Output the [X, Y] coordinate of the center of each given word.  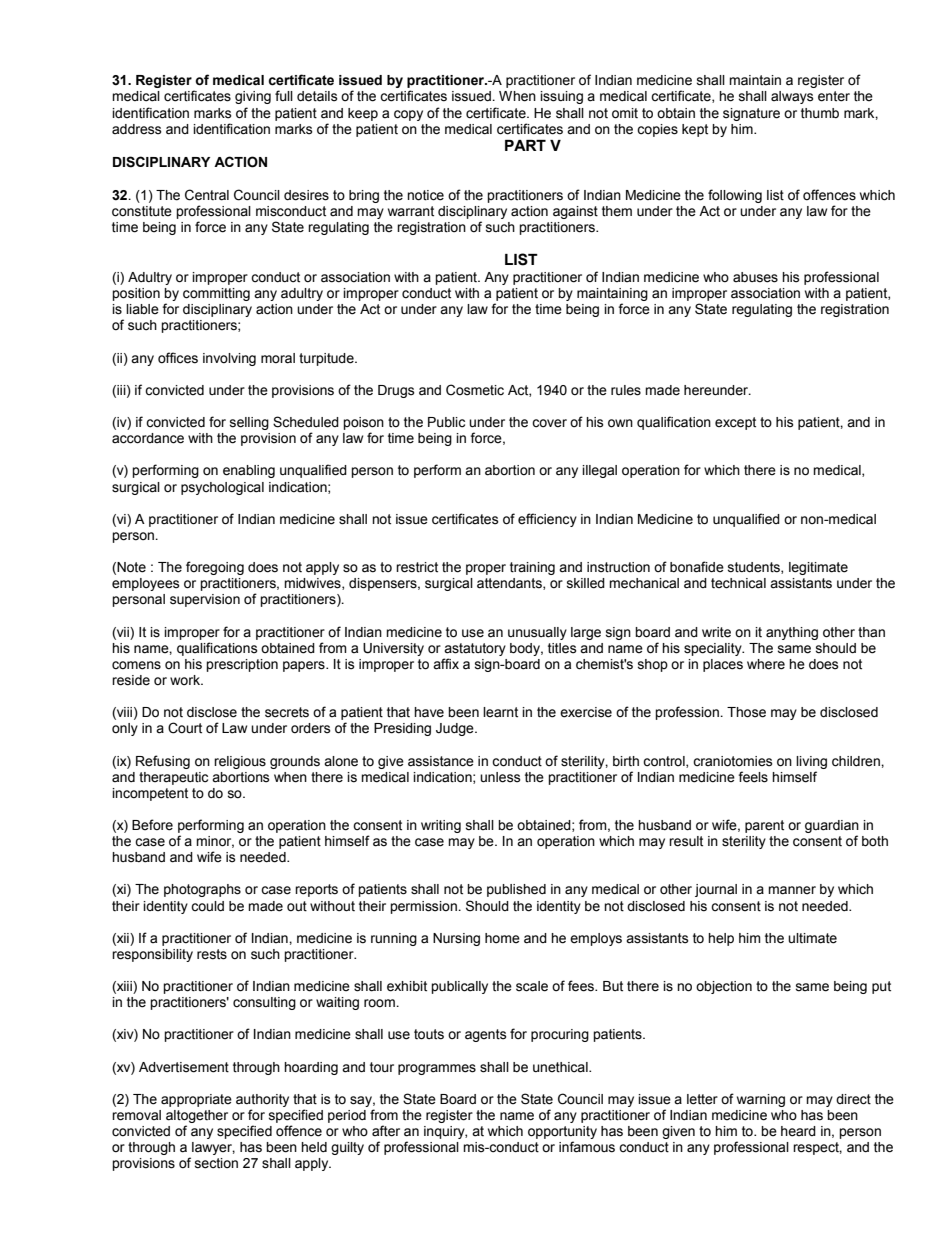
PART [525, 145]
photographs [202, 890]
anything [792, 633]
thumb [820, 113]
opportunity [562, 1132]
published [516, 890]
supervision [205, 600]
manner [792, 890]
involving [229, 359]
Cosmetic [475, 390]
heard [798, 1131]
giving [253, 97]
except [735, 423]
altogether [197, 1116]
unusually [537, 633]
